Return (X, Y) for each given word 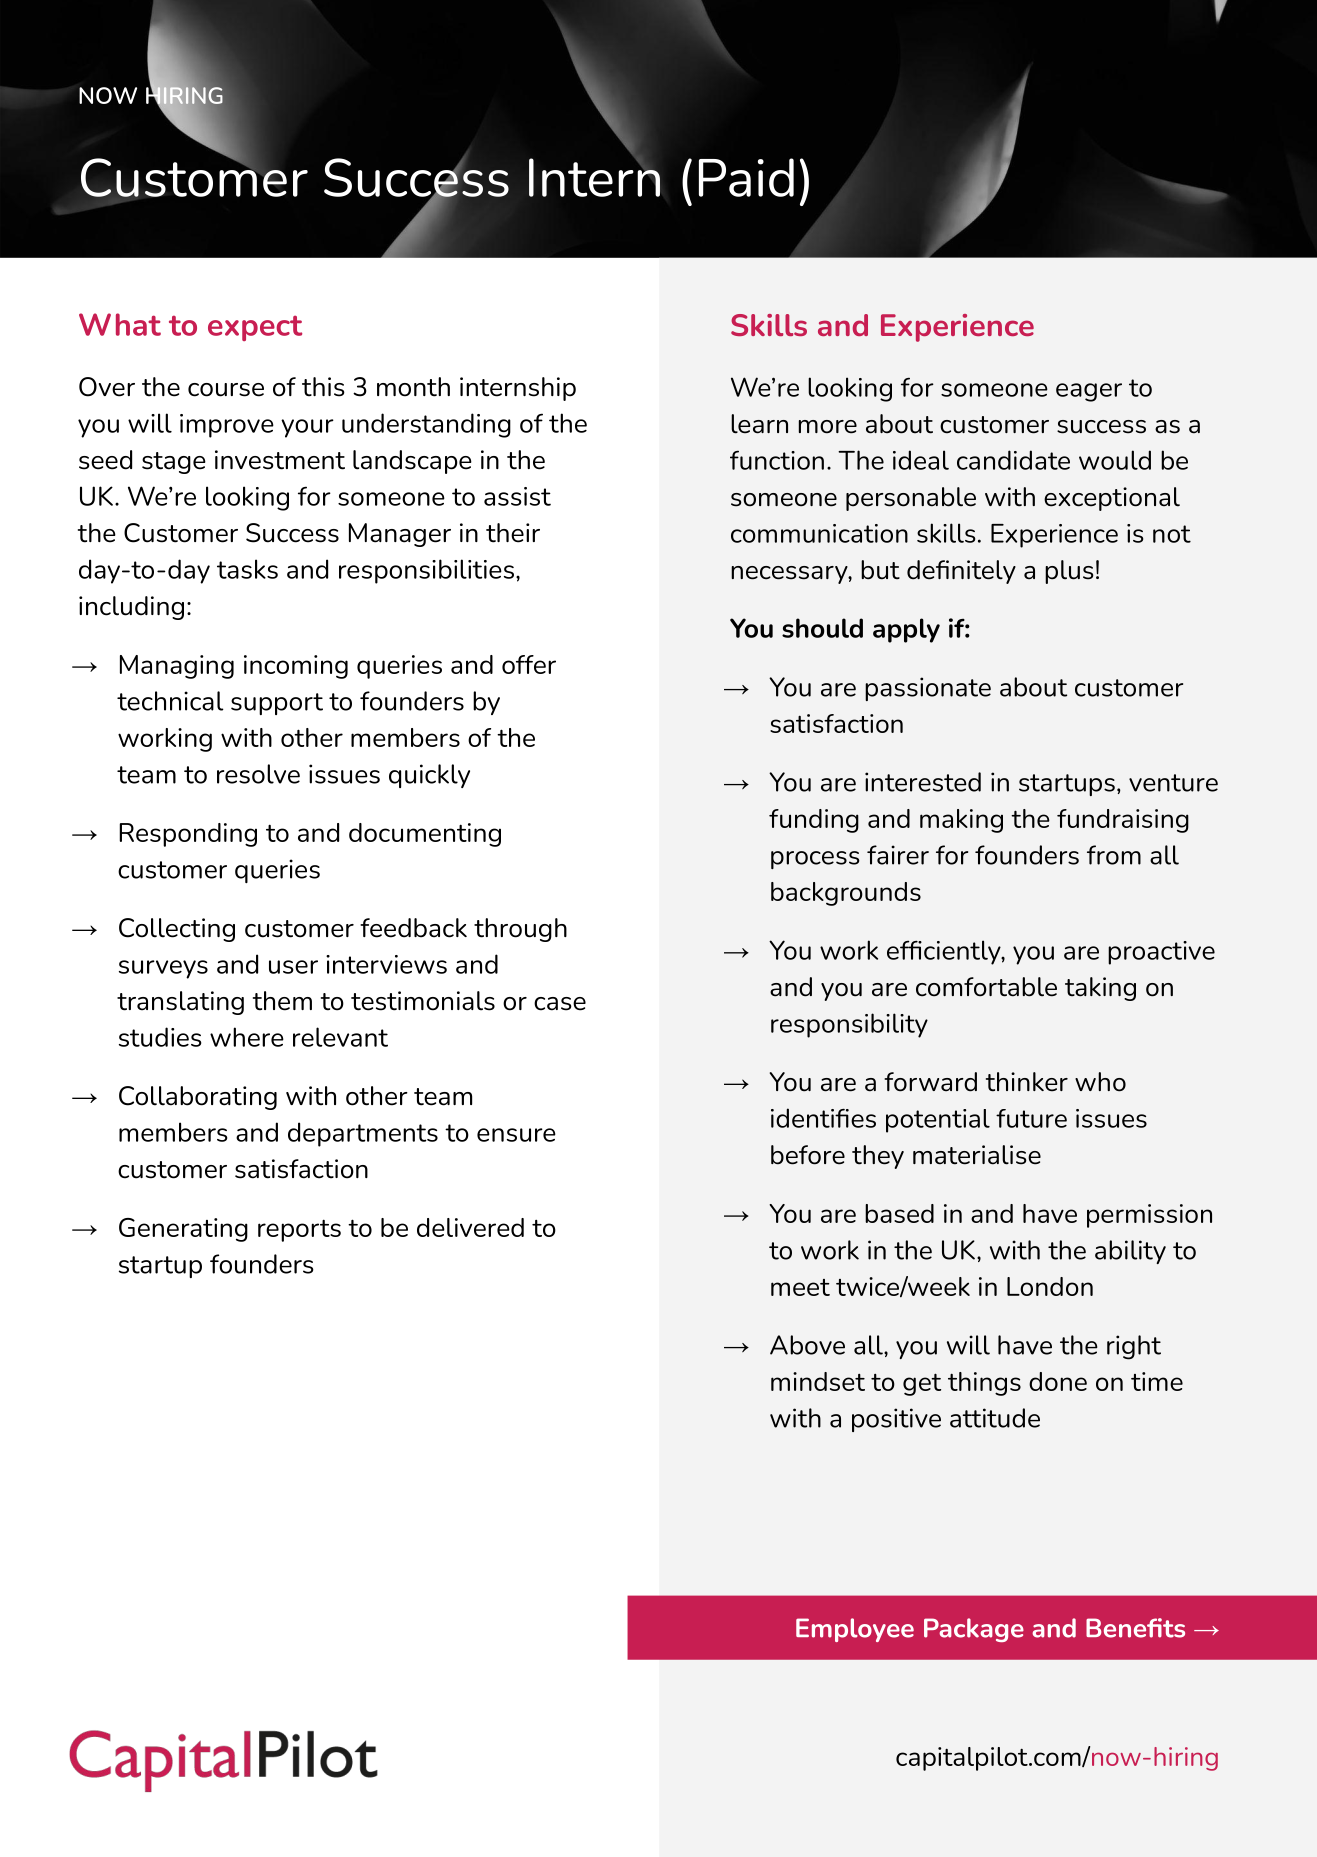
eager (1089, 392)
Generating (183, 1230)
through (520, 930)
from (1114, 855)
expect (255, 328)
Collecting (177, 930)
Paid (746, 177)
